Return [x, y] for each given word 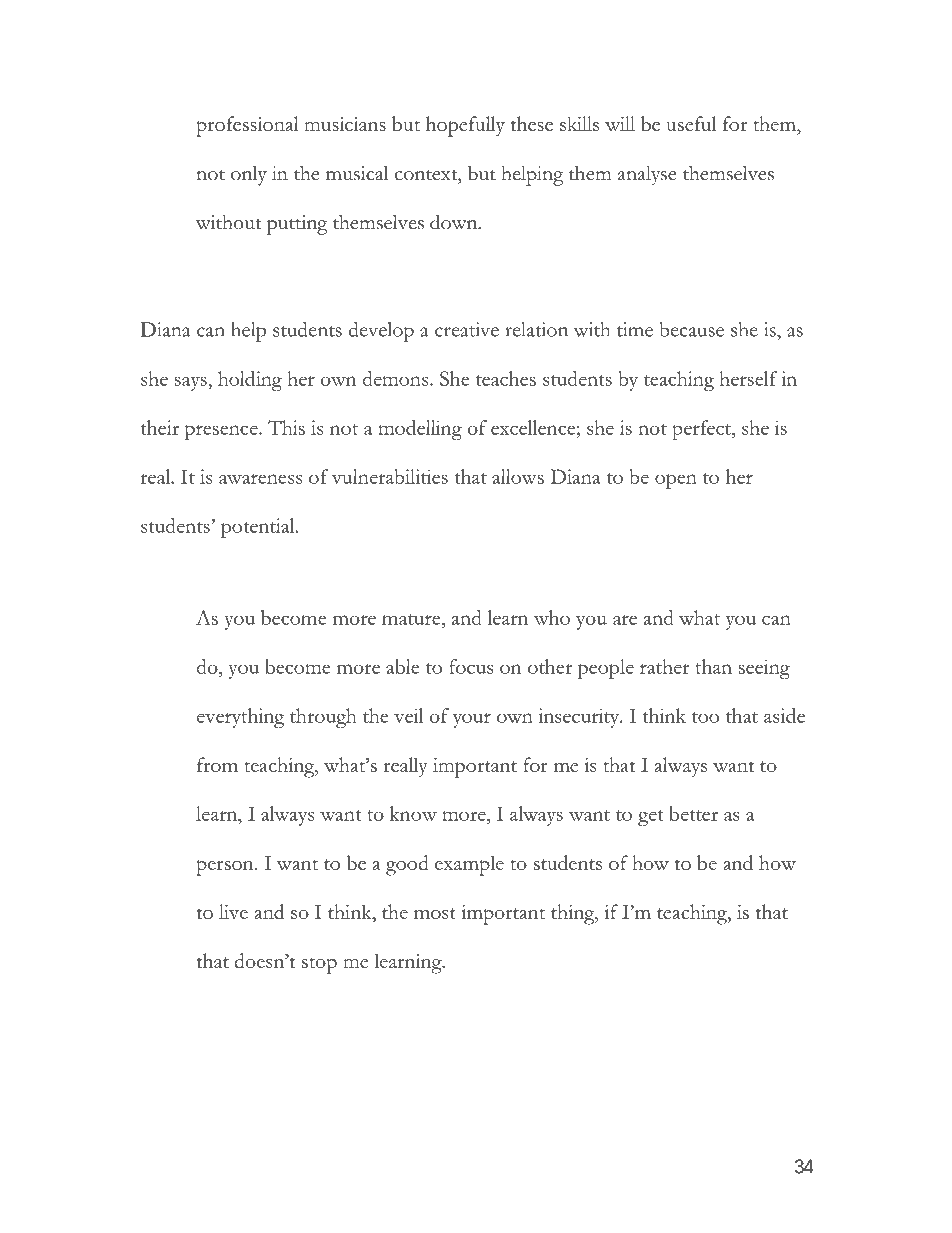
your [472, 720]
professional [247, 126]
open [676, 481]
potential [259, 528]
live [233, 911]
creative [467, 329]
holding [250, 381]
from [217, 764]
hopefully [465, 126]
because [691, 329]
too [705, 717]
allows [518, 476]
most [435, 913]
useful [691, 123]
